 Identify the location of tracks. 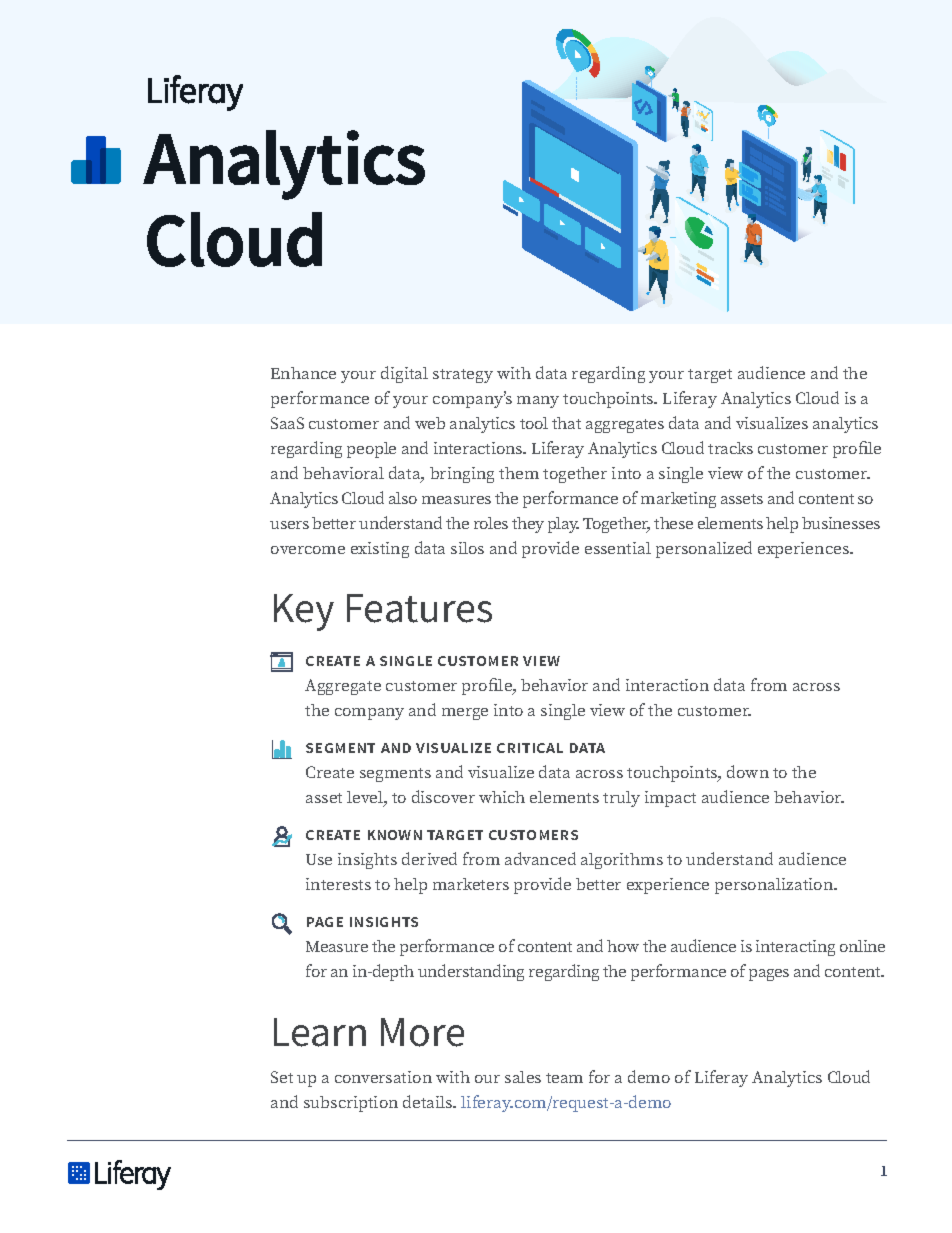
(730, 448).
